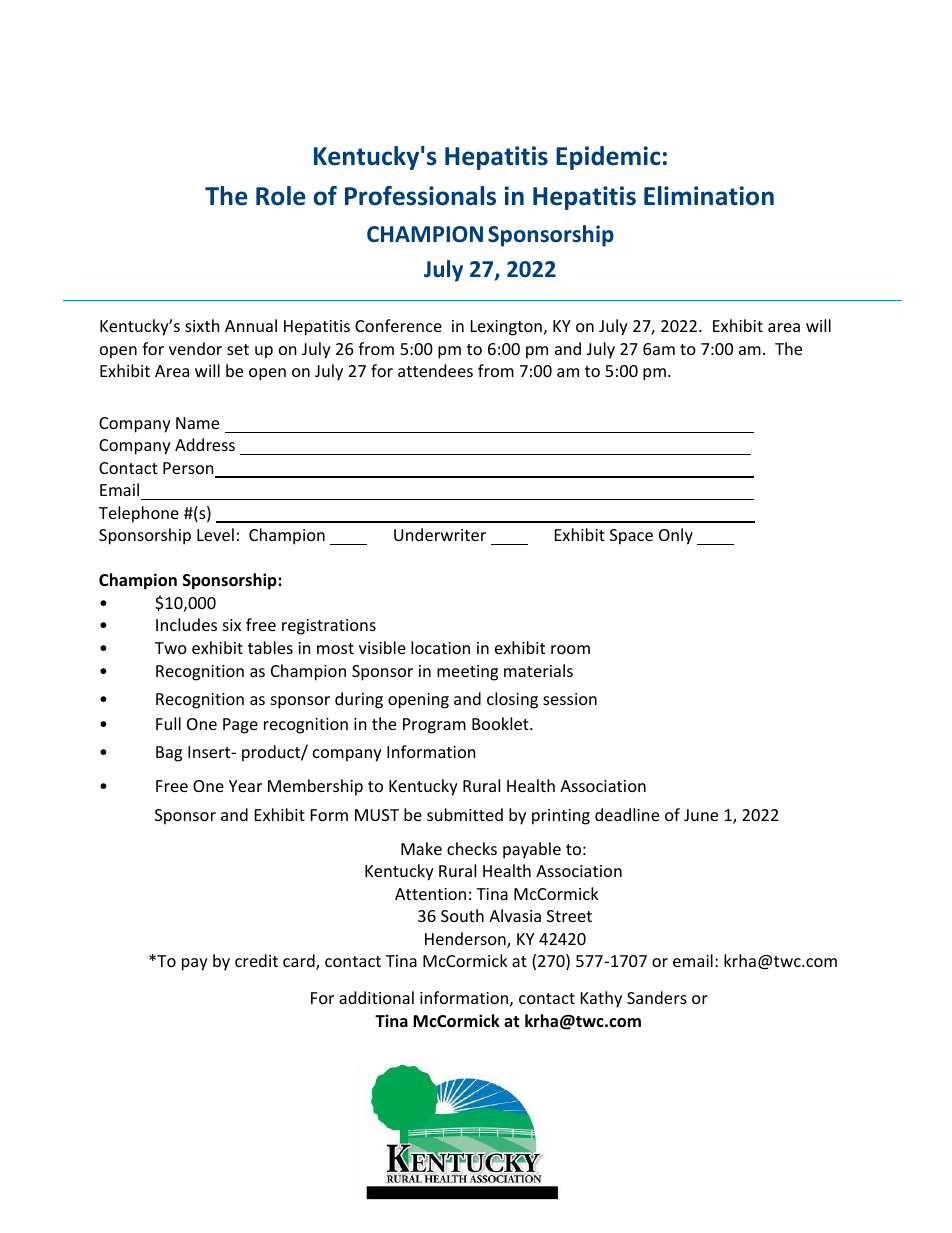  I want to click on Page, so click(240, 726).
